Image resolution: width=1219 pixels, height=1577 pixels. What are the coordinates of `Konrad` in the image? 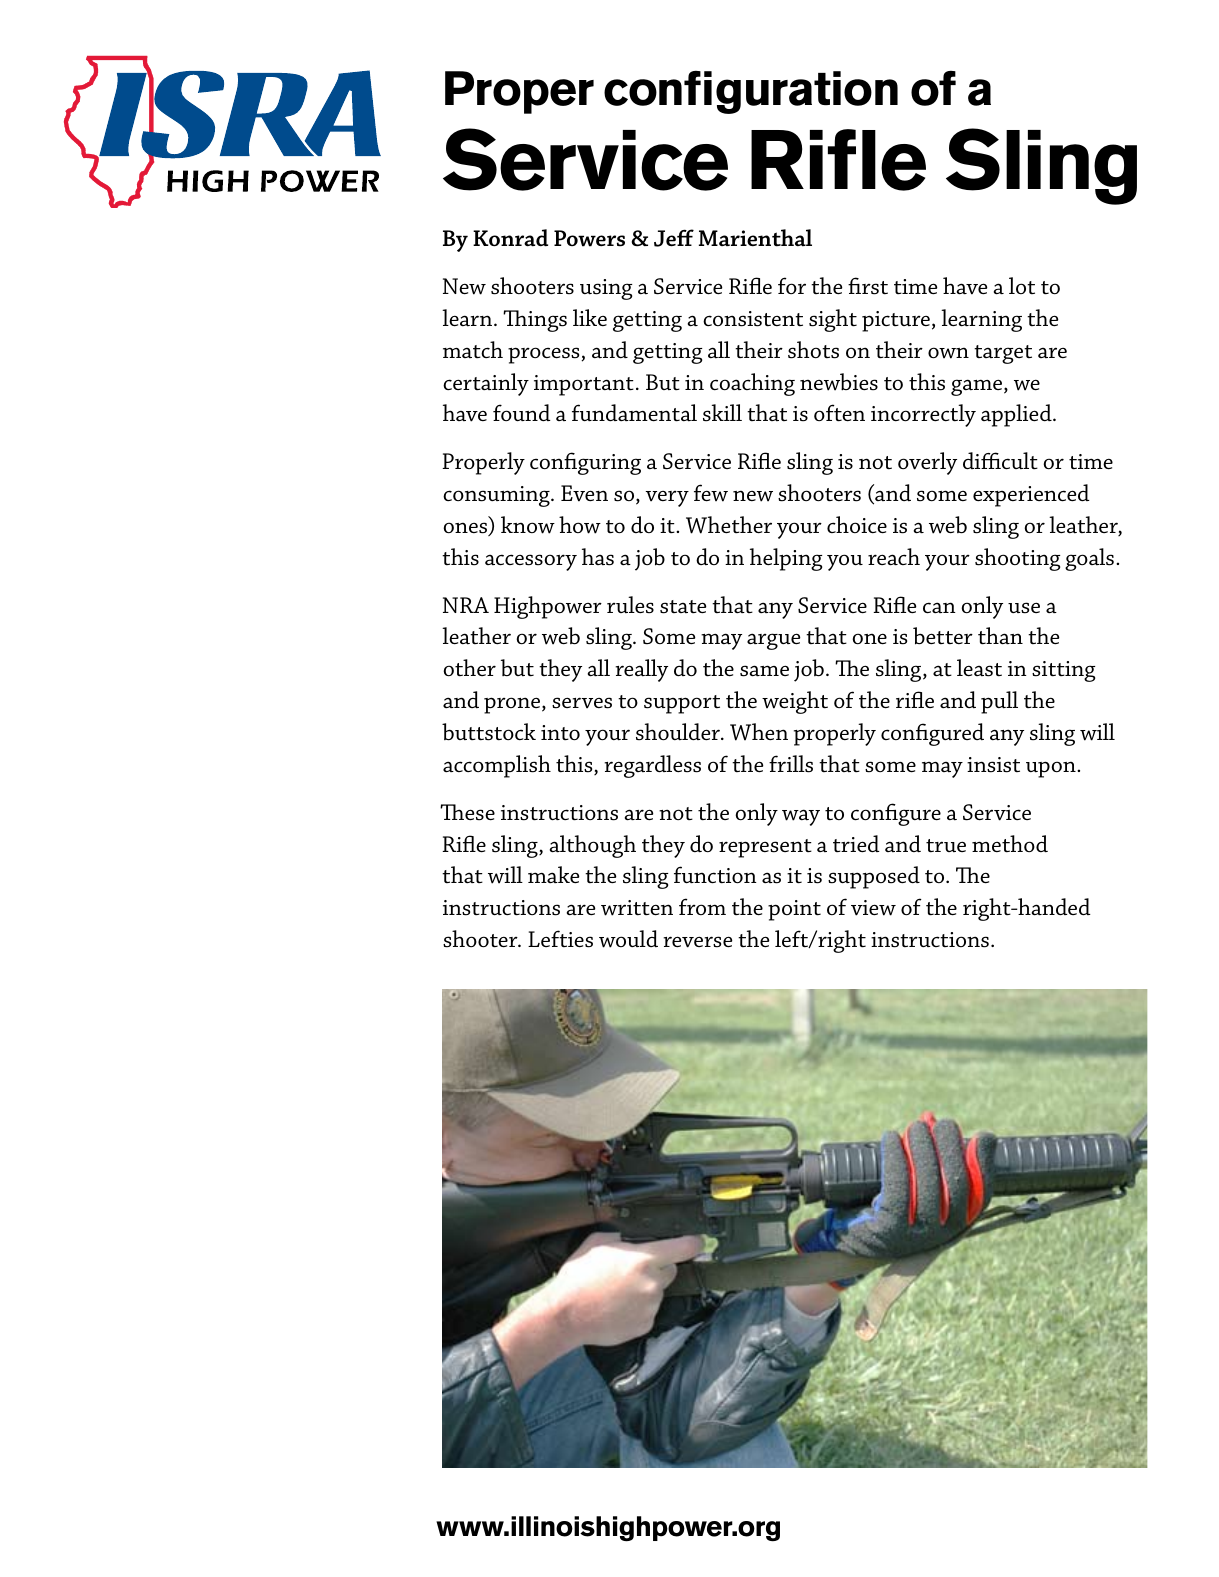 It's located at (510, 238).
